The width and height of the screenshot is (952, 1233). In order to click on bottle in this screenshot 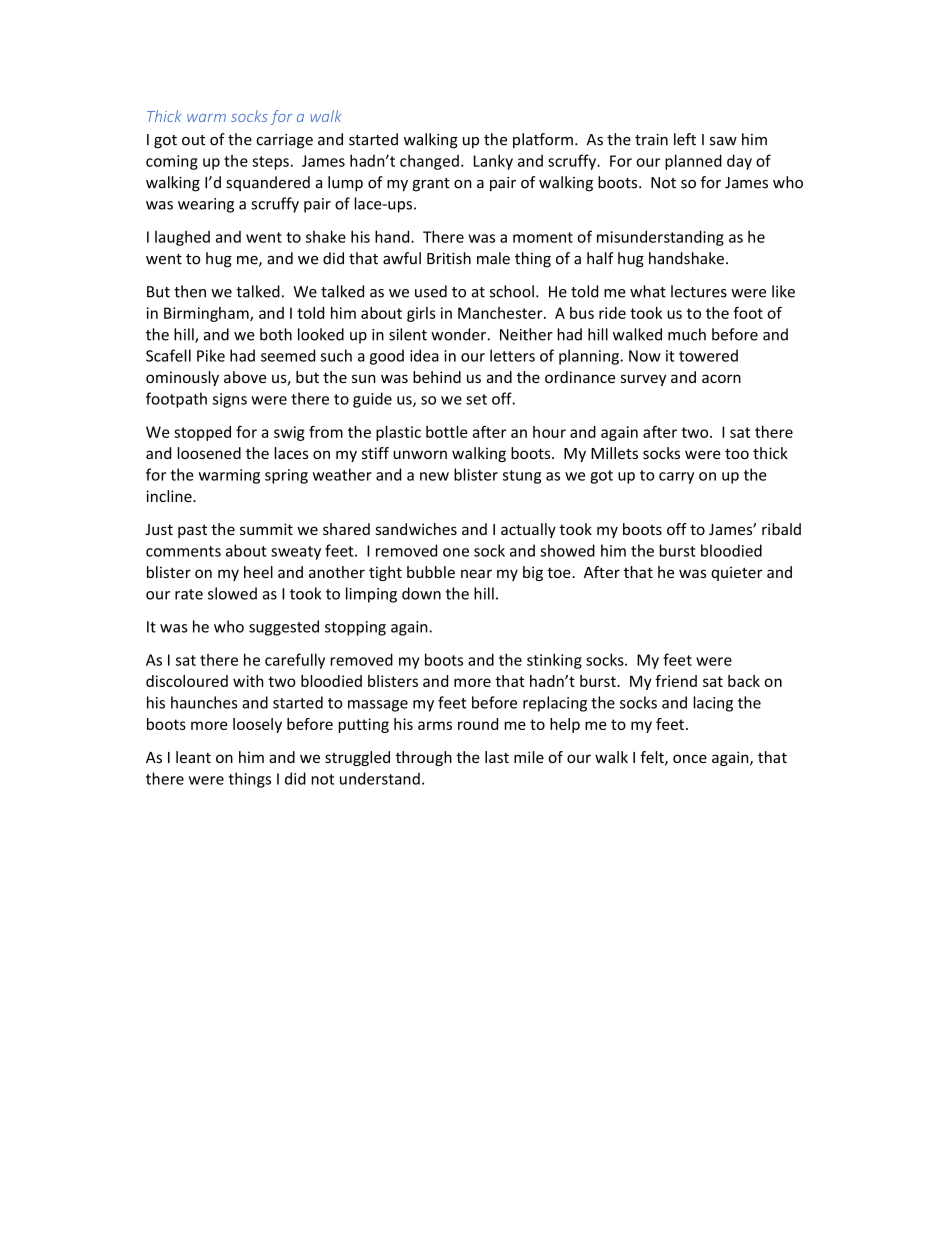, I will do `click(447, 432)`.
